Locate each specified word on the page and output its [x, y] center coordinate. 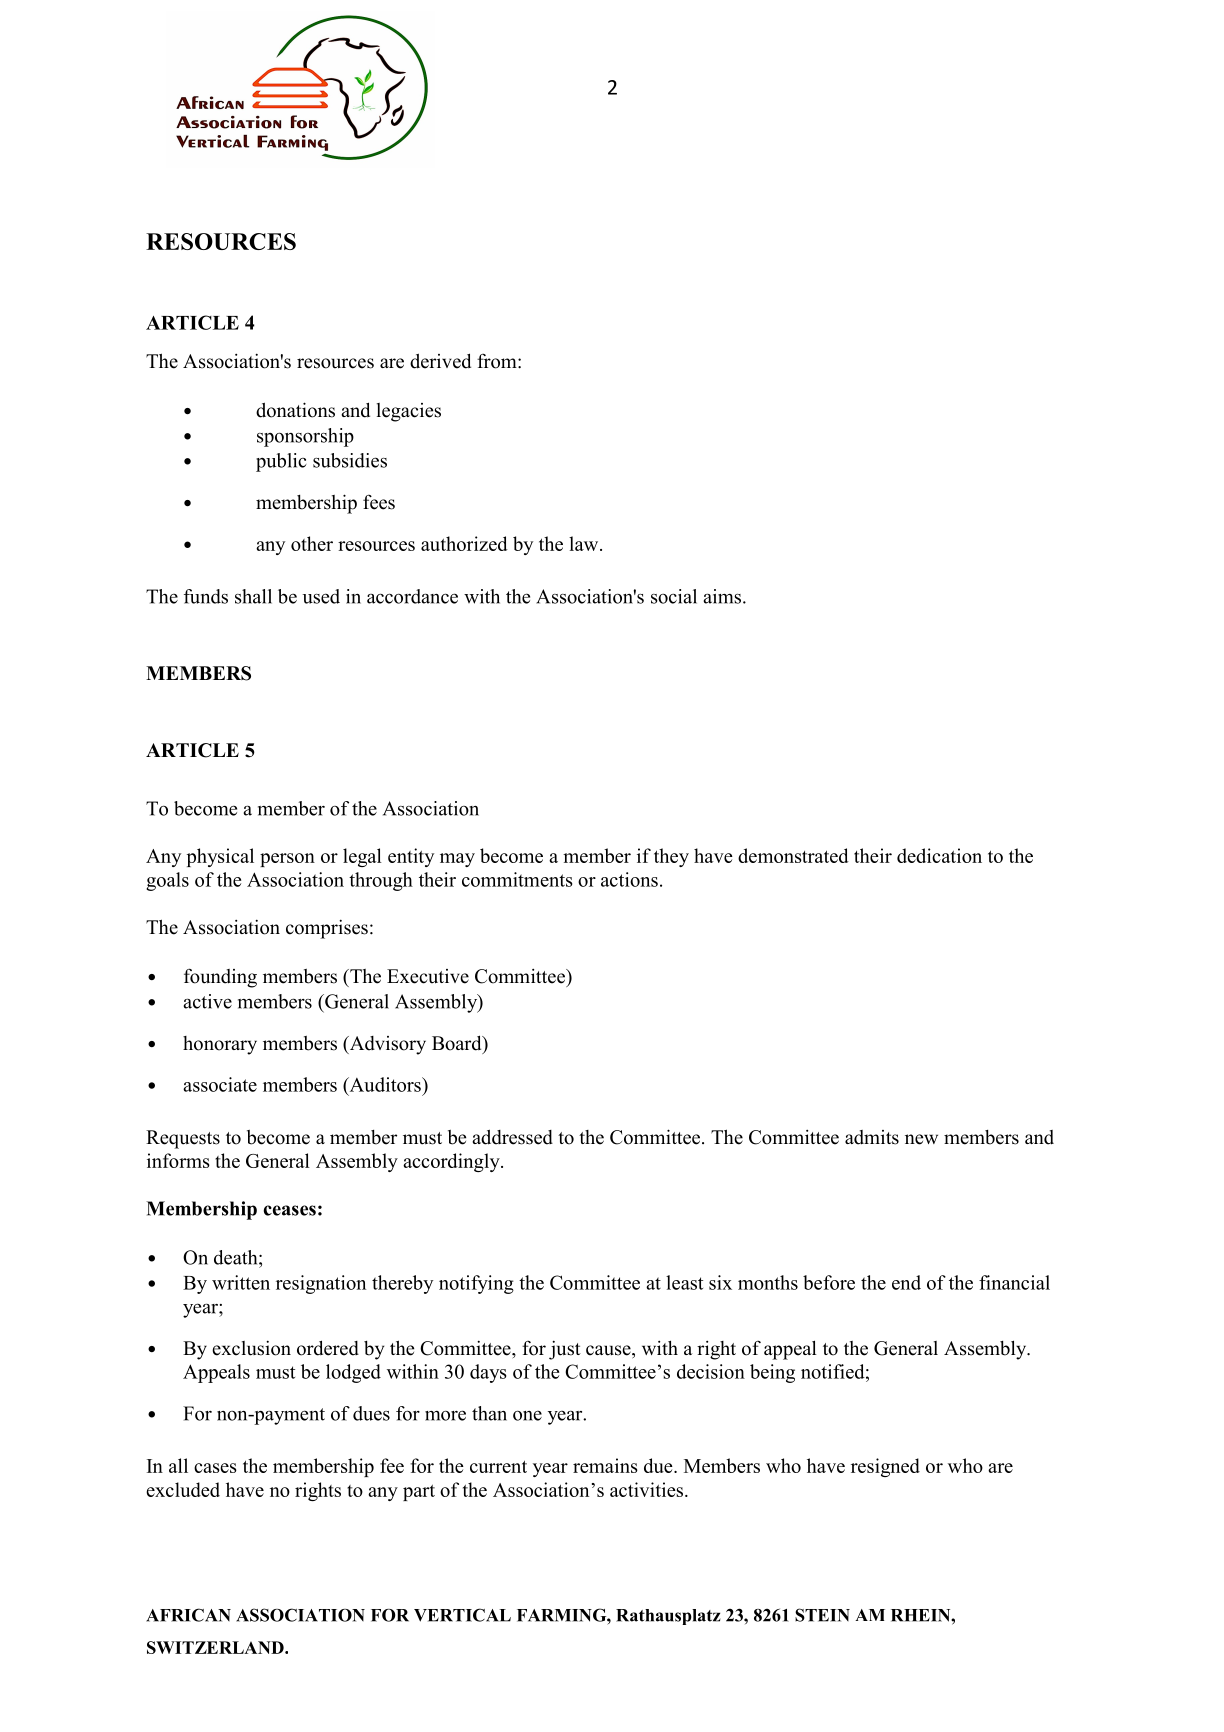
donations [295, 410]
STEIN [822, 1615]
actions [629, 879]
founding [220, 978]
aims [722, 596]
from [498, 361]
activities [646, 1489]
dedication [939, 855]
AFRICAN [188, 1615]
